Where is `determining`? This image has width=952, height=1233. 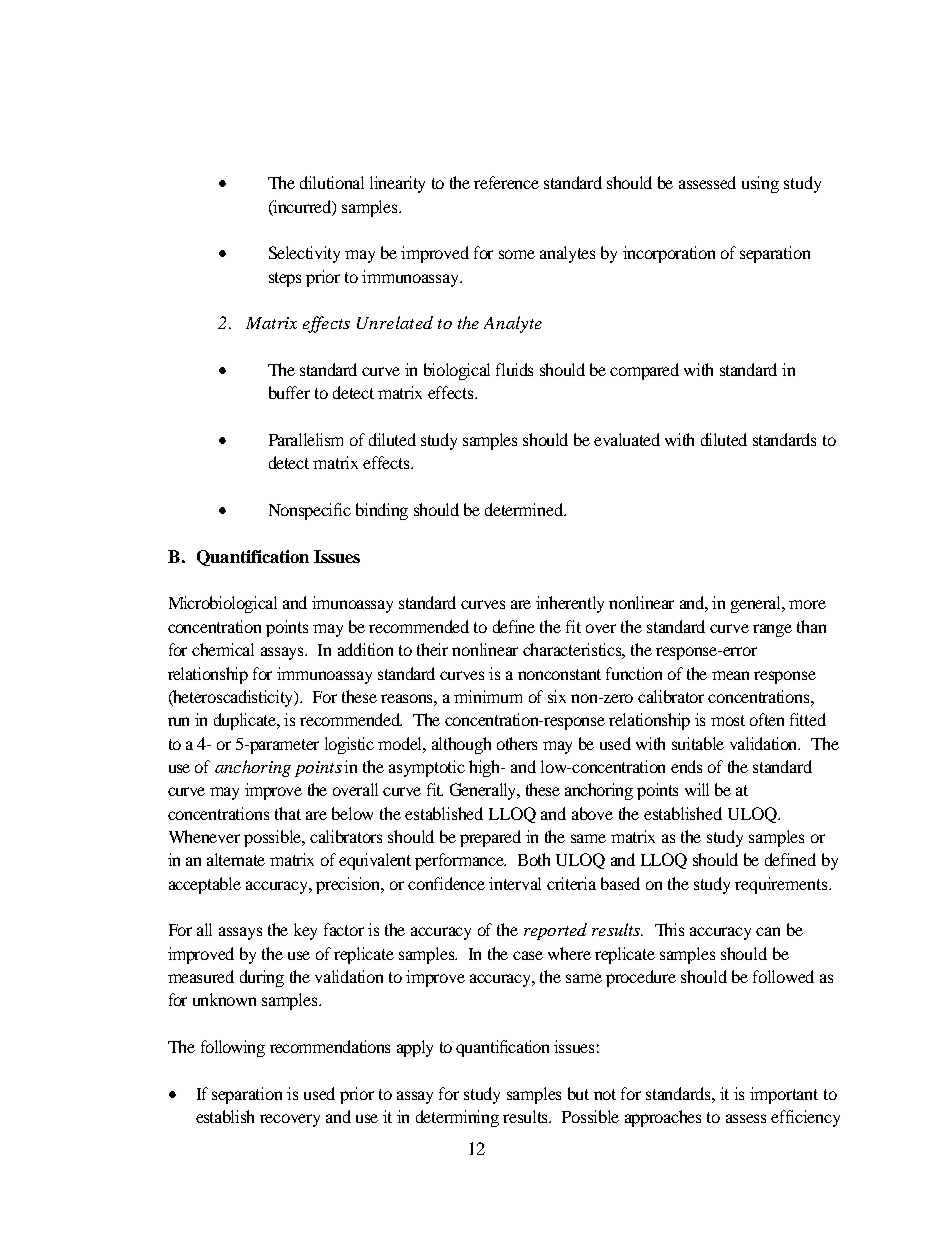
determining is located at coordinates (457, 1118).
